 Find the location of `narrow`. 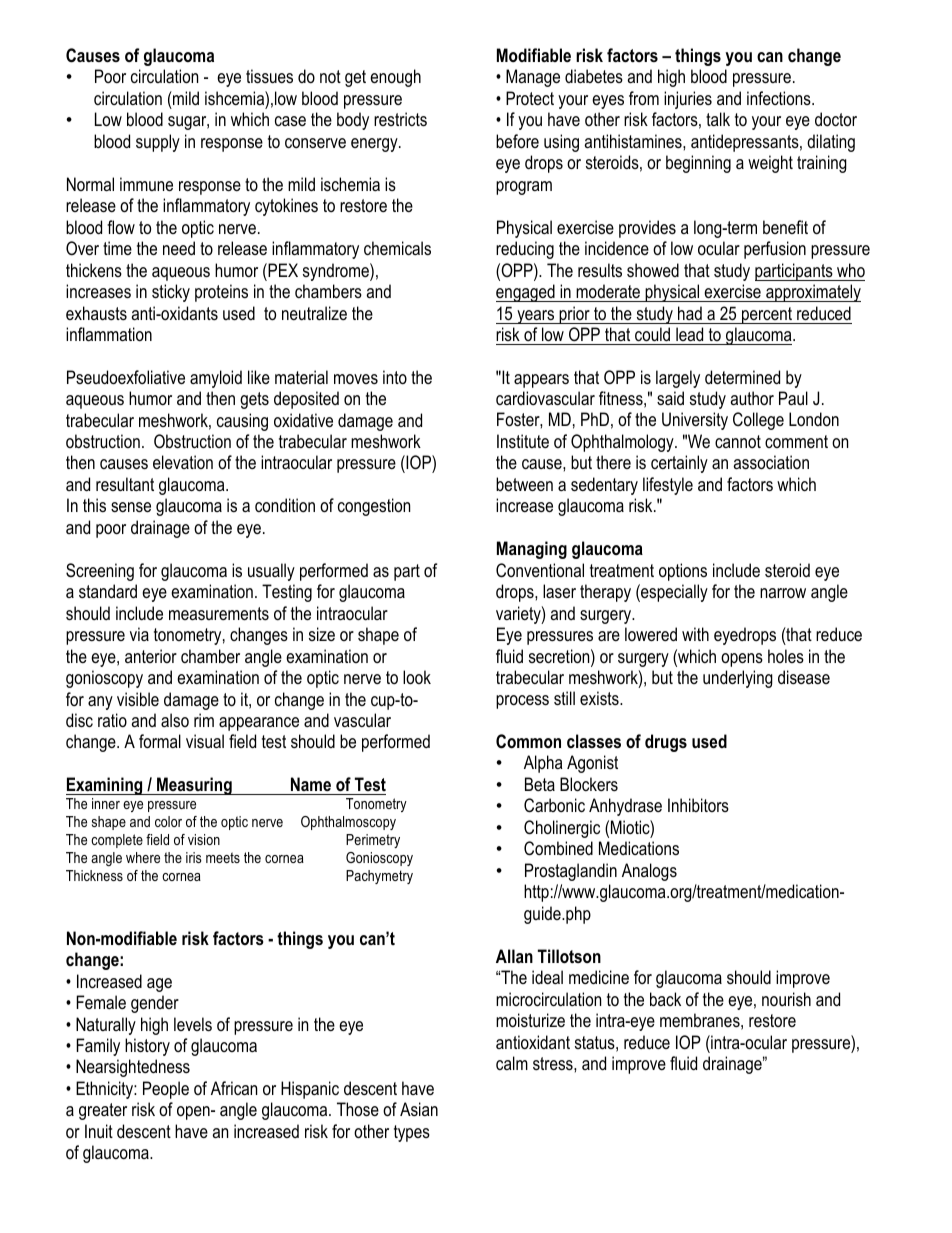

narrow is located at coordinates (783, 593).
